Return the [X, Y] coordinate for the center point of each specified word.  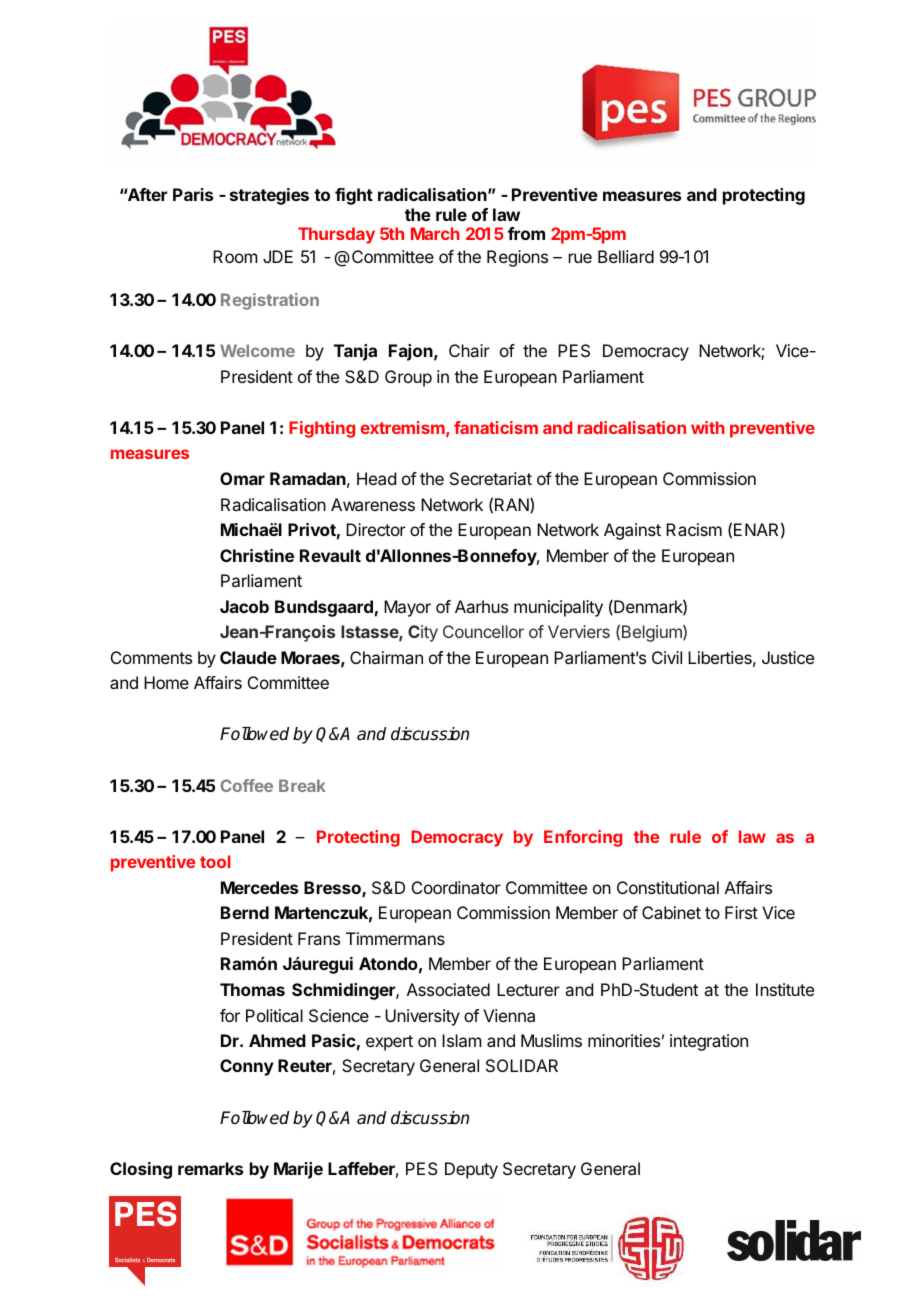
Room [235, 256]
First [741, 912]
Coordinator [456, 887]
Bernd [245, 912]
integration [709, 1042]
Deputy [471, 1170]
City [423, 633]
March [435, 233]
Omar [242, 478]
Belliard [626, 256]
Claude [248, 657]
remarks [210, 1168]
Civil [667, 657]
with [708, 427]
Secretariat [491, 478]
